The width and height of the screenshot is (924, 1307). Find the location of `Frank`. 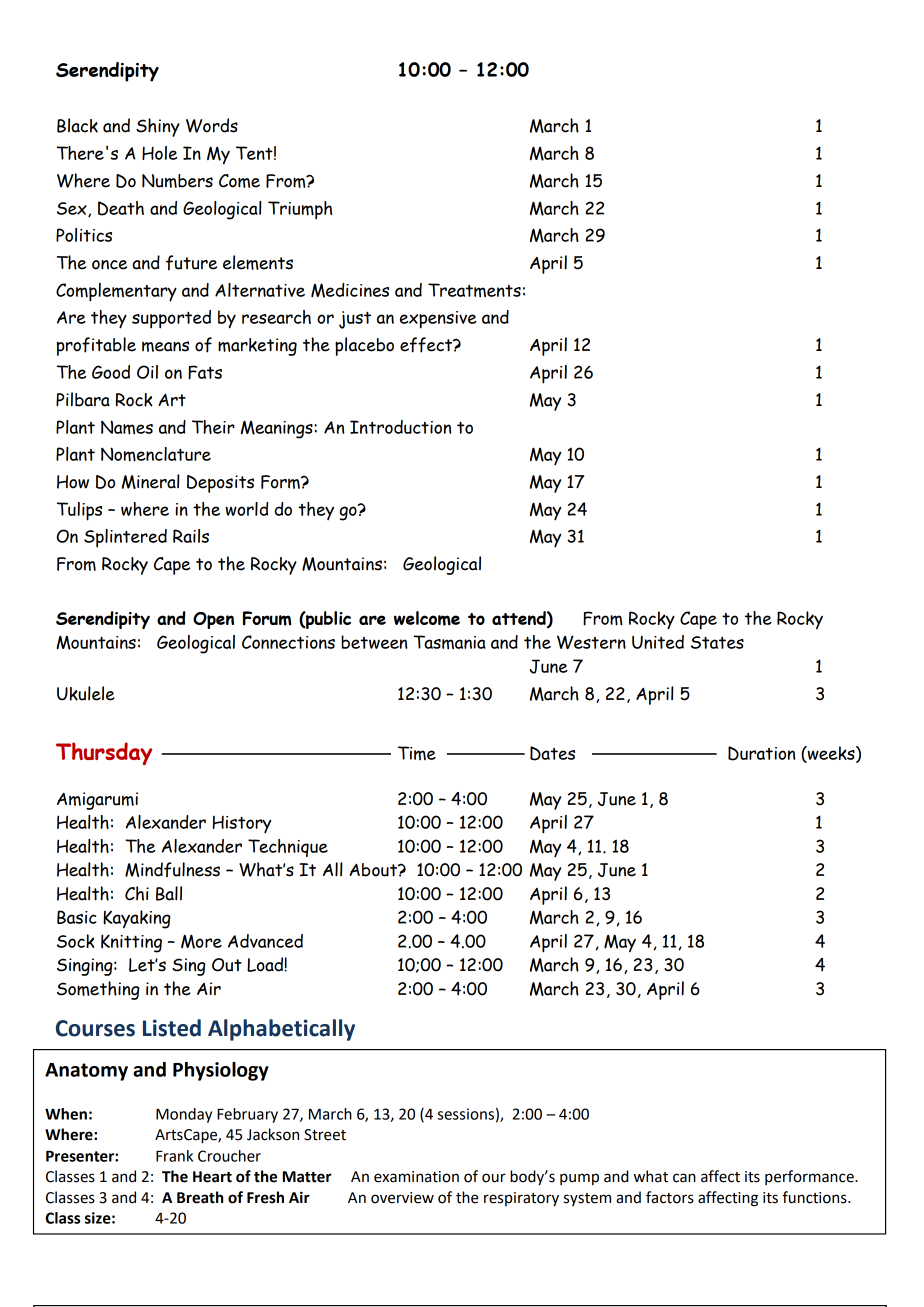

Frank is located at coordinates (174, 1156).
